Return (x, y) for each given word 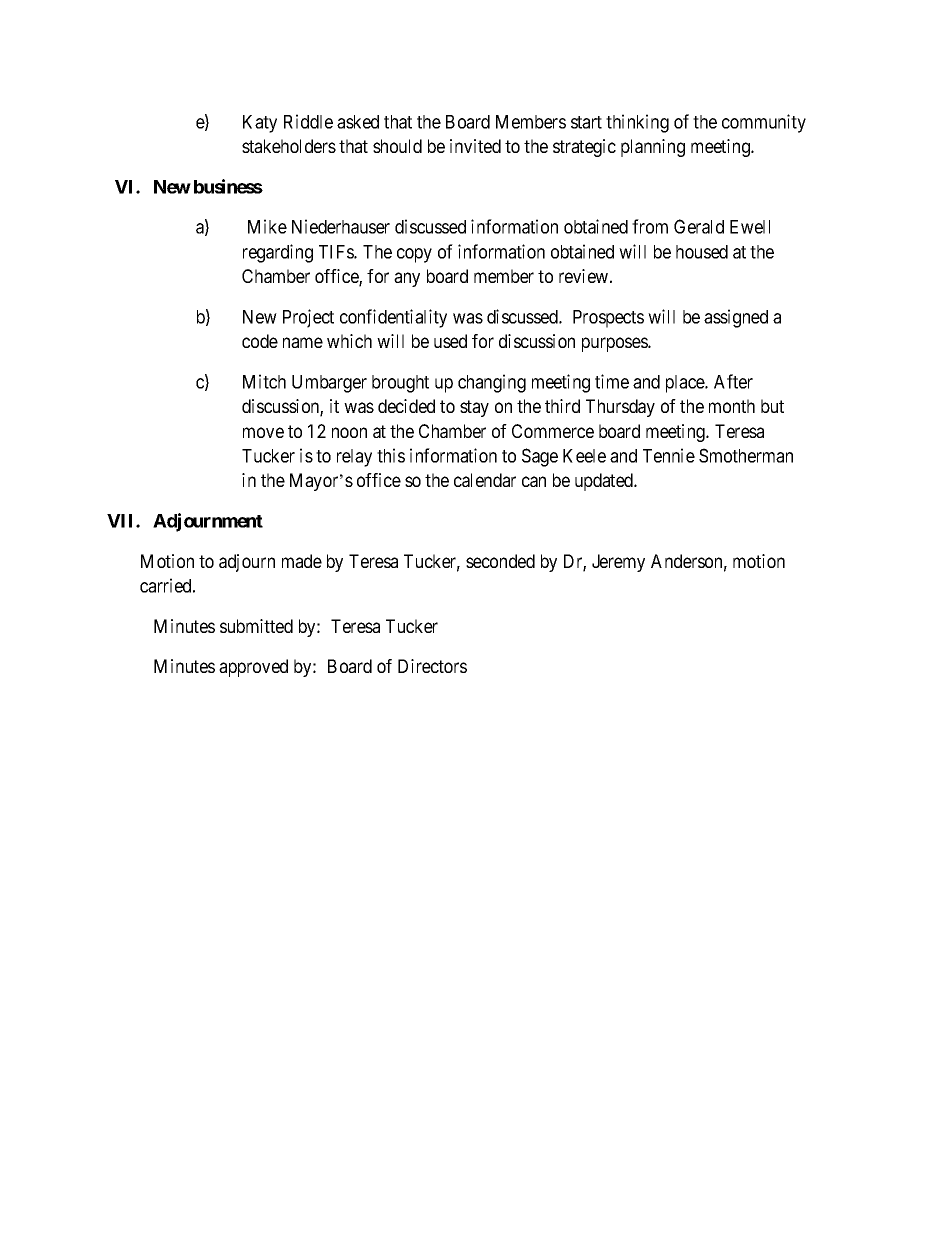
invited (475, 146)
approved (253, 668)
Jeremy (618, 563)
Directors (432, 666)
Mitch (264, 381)
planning (653, 148)
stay (474, 408)
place (686, 384)
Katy (260, 124)
